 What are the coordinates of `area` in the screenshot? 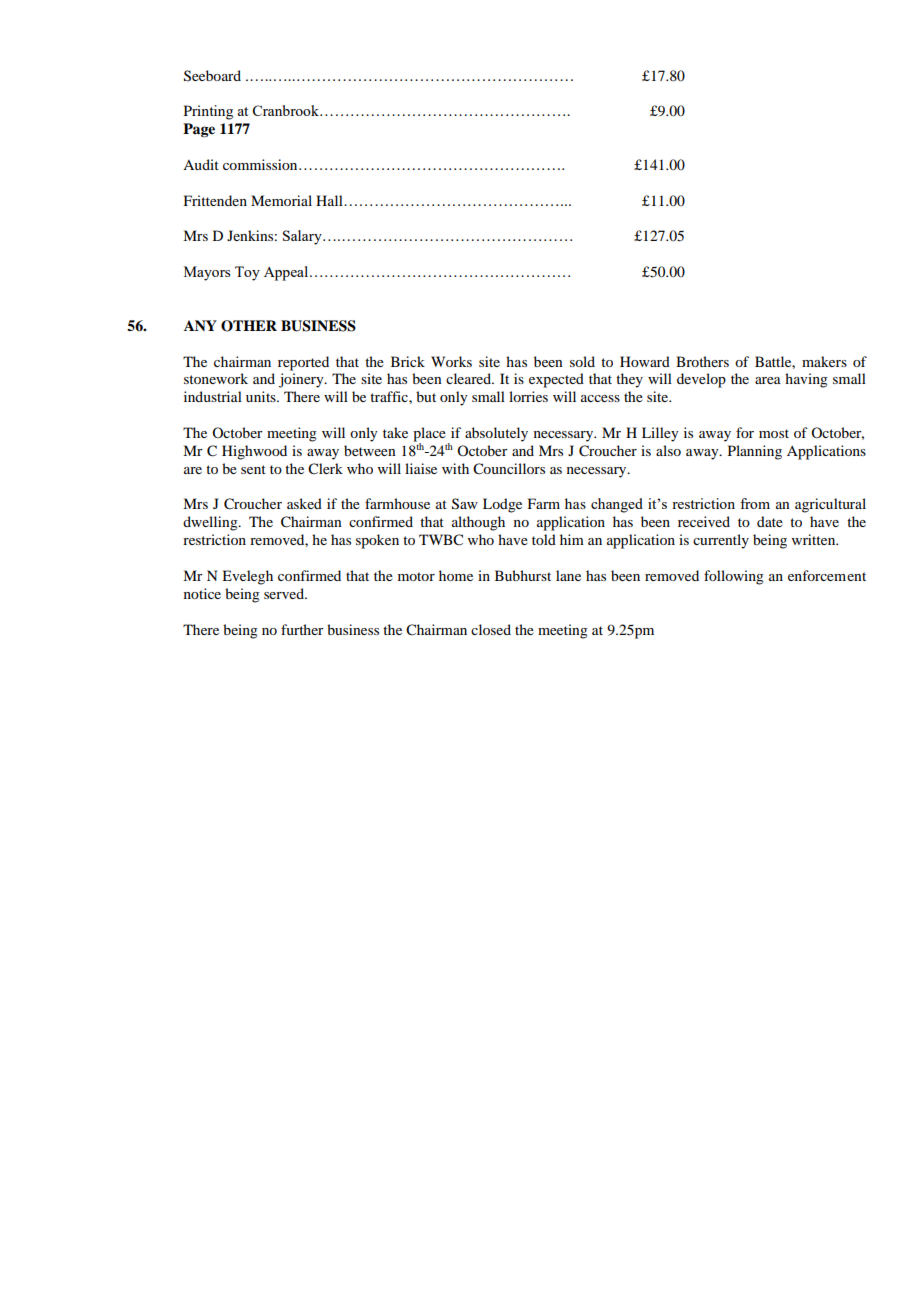 It's located at (768, 380).
